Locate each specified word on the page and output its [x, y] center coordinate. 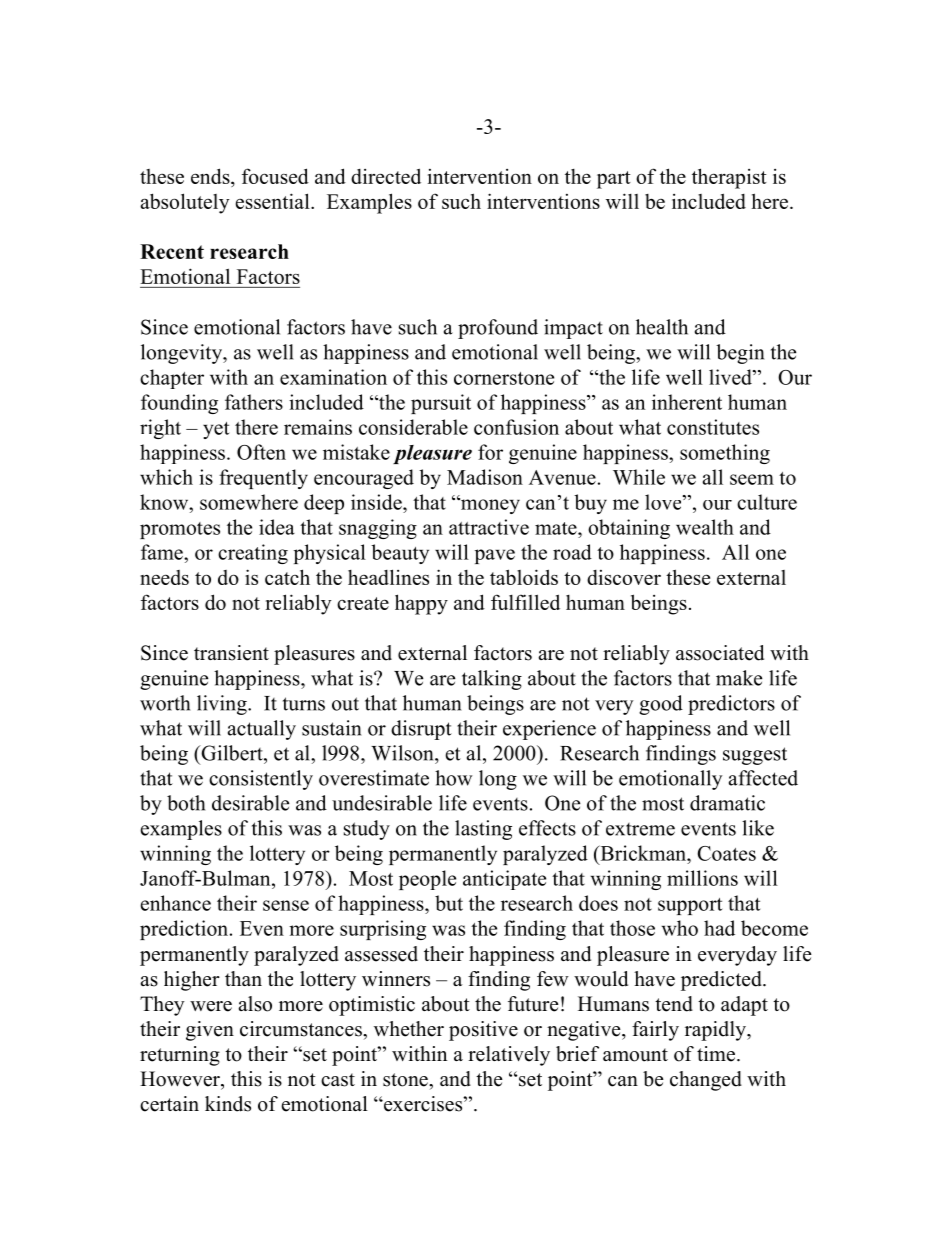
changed [706, 1081]
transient [231, 653]
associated [720, 653]
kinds [228, 1104]
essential [274, 201]
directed [386, 176]
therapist [729, 178]
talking [492, 680]
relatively [509, 1056]
